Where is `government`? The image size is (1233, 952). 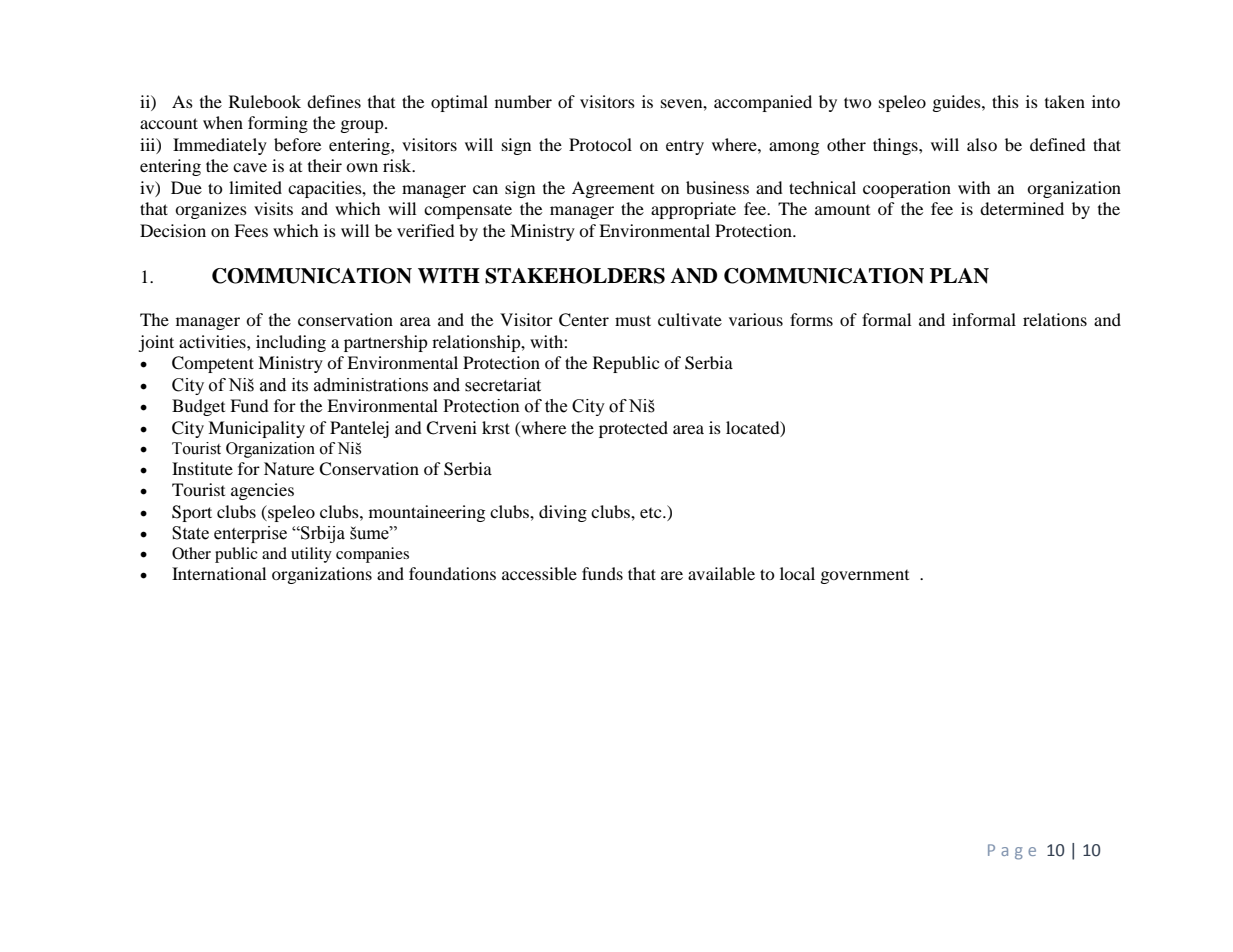 government is located at coordinates (865, 577).
